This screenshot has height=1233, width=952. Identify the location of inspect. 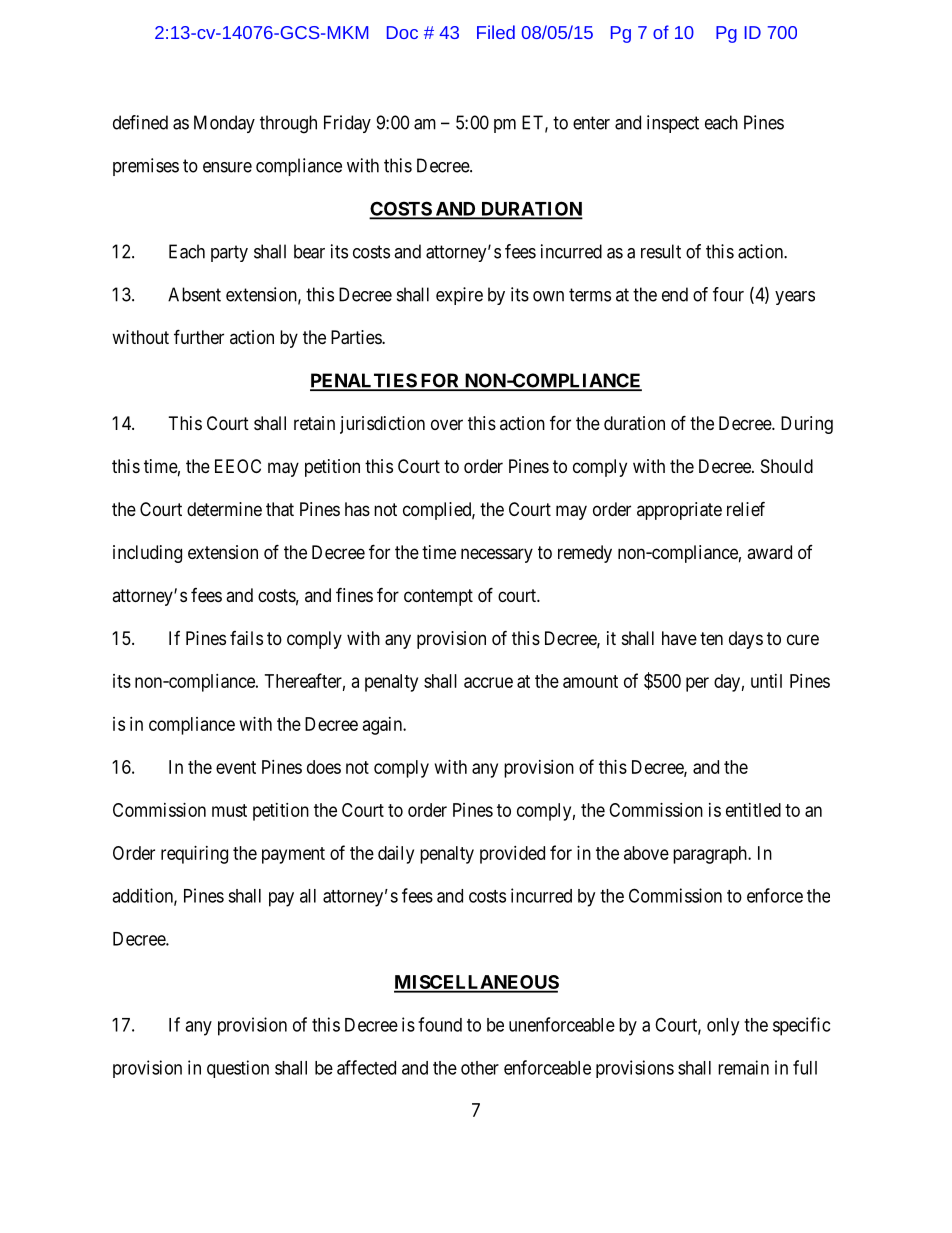
(673, 124).
